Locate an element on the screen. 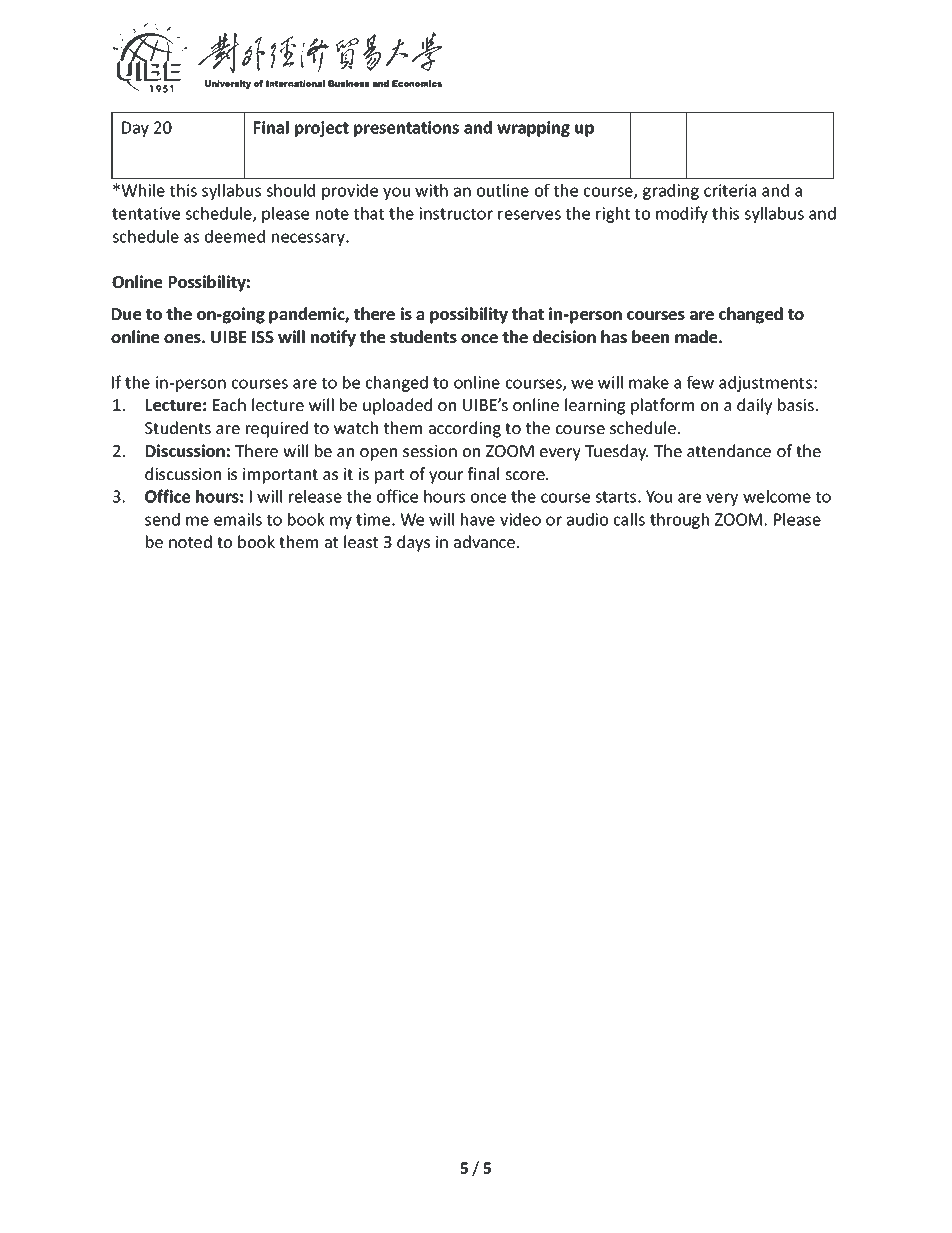  decision is located at coordinates (564, 336).
